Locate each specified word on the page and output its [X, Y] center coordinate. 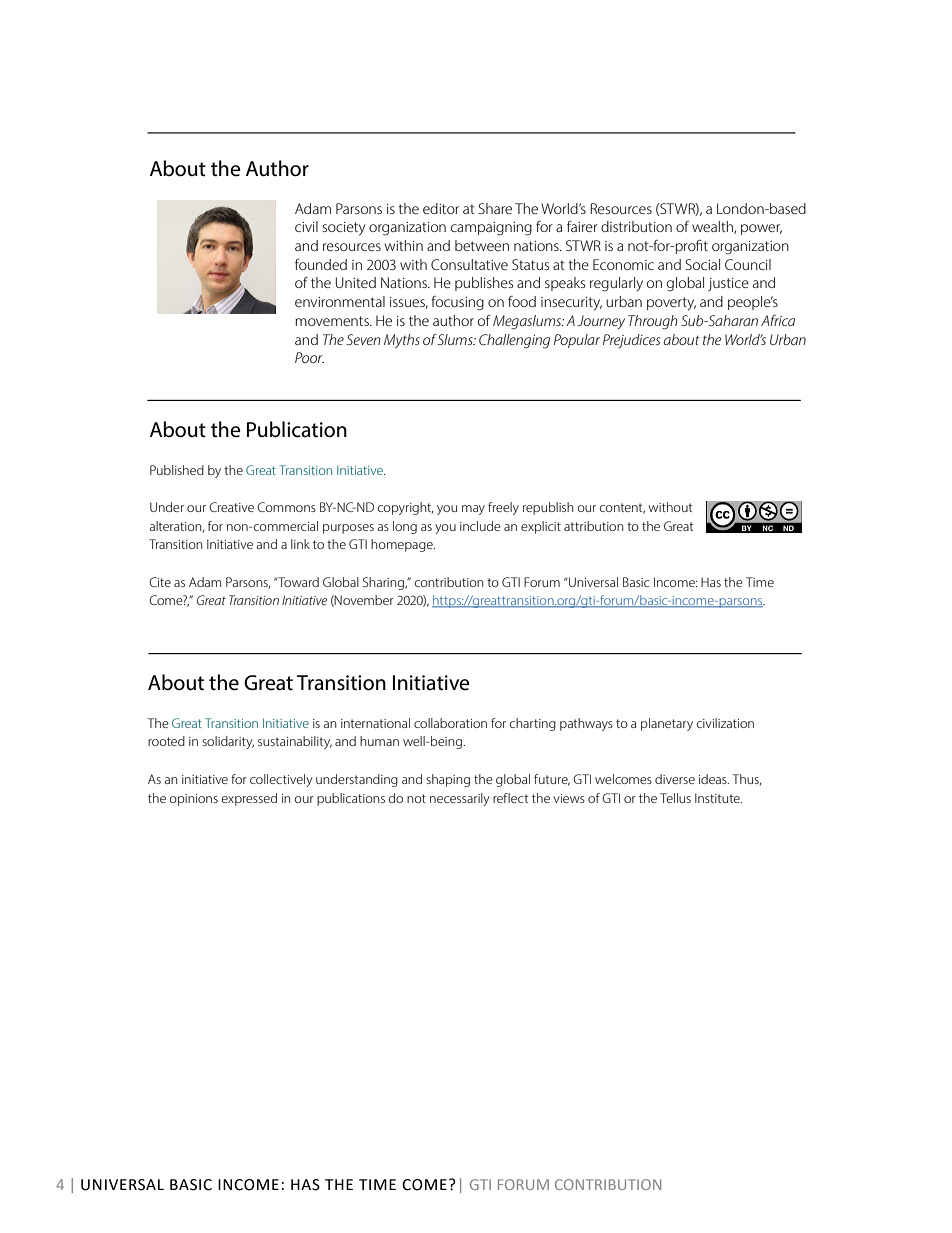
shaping [448, 780]
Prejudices [631, 341]
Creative [231, 507]
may [473, 510]
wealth [713, 227]
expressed [249, 799]
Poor [309, 357]
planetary [667, 724]
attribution [594, 526]
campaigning [491, 229]
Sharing [384, 583]
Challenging [514, 341]
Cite [160, 582]
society [343, 229]
